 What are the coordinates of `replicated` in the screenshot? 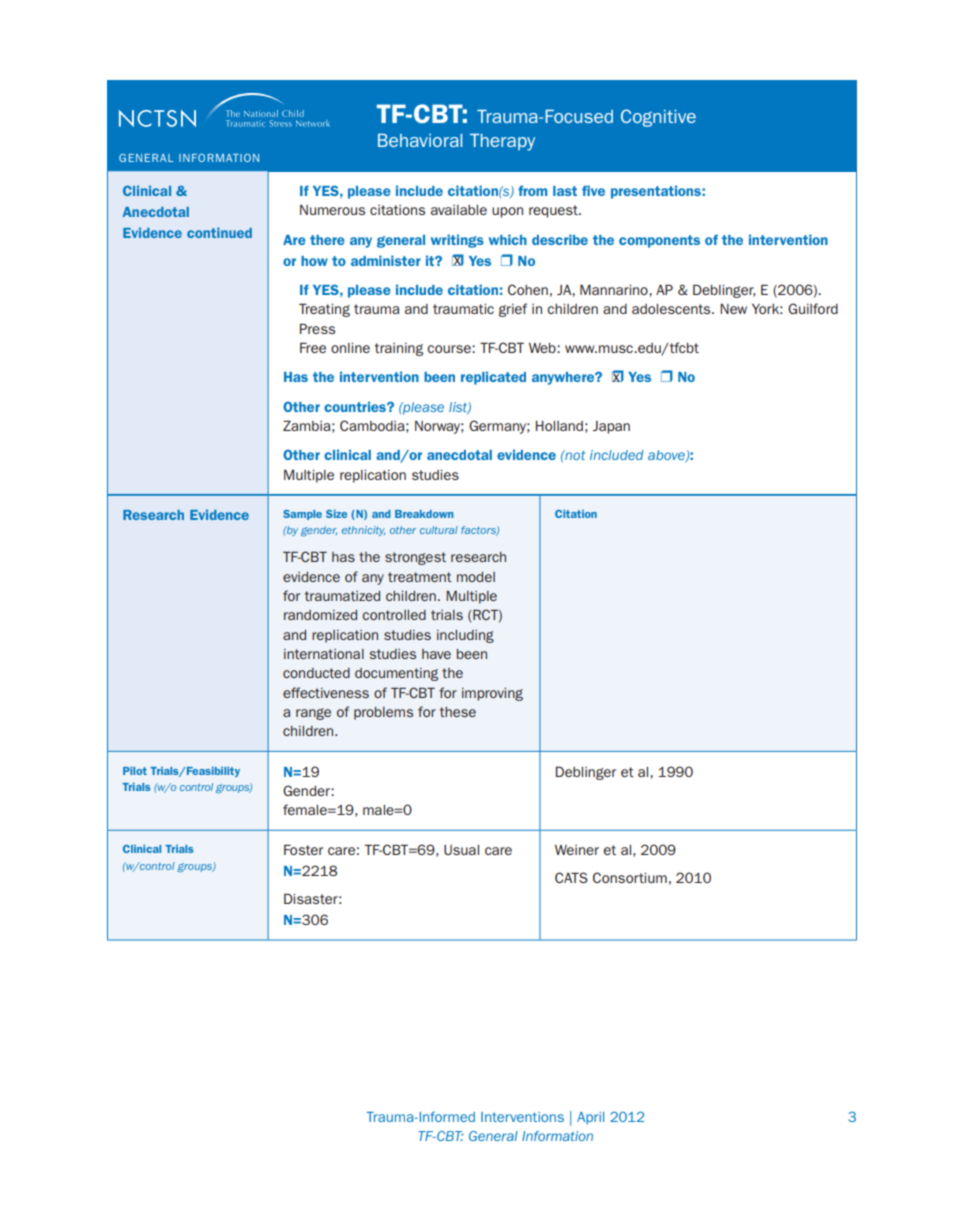 It's located at (493, 378).
